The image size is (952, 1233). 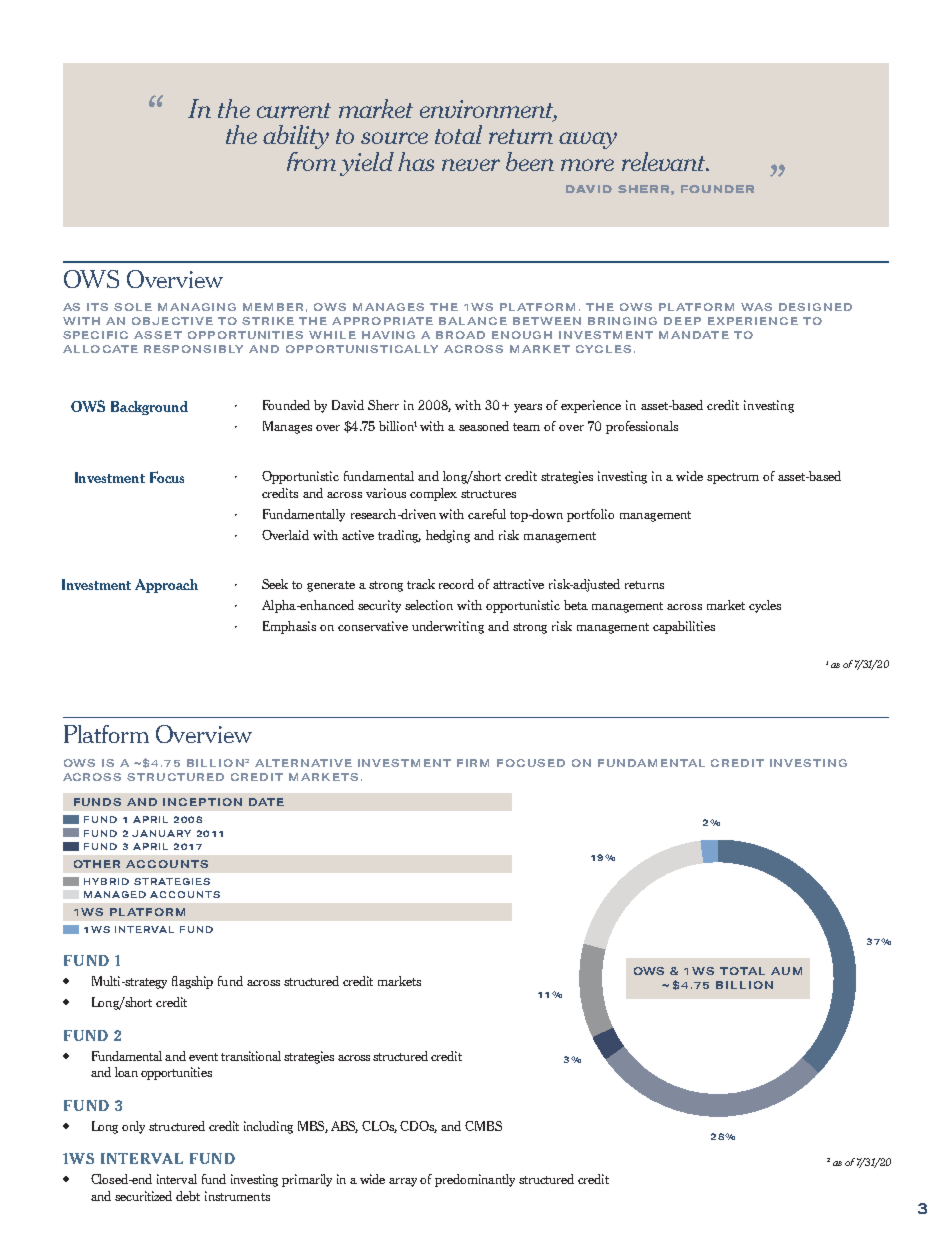 I want to click on never, so click(x=471, y=165).
